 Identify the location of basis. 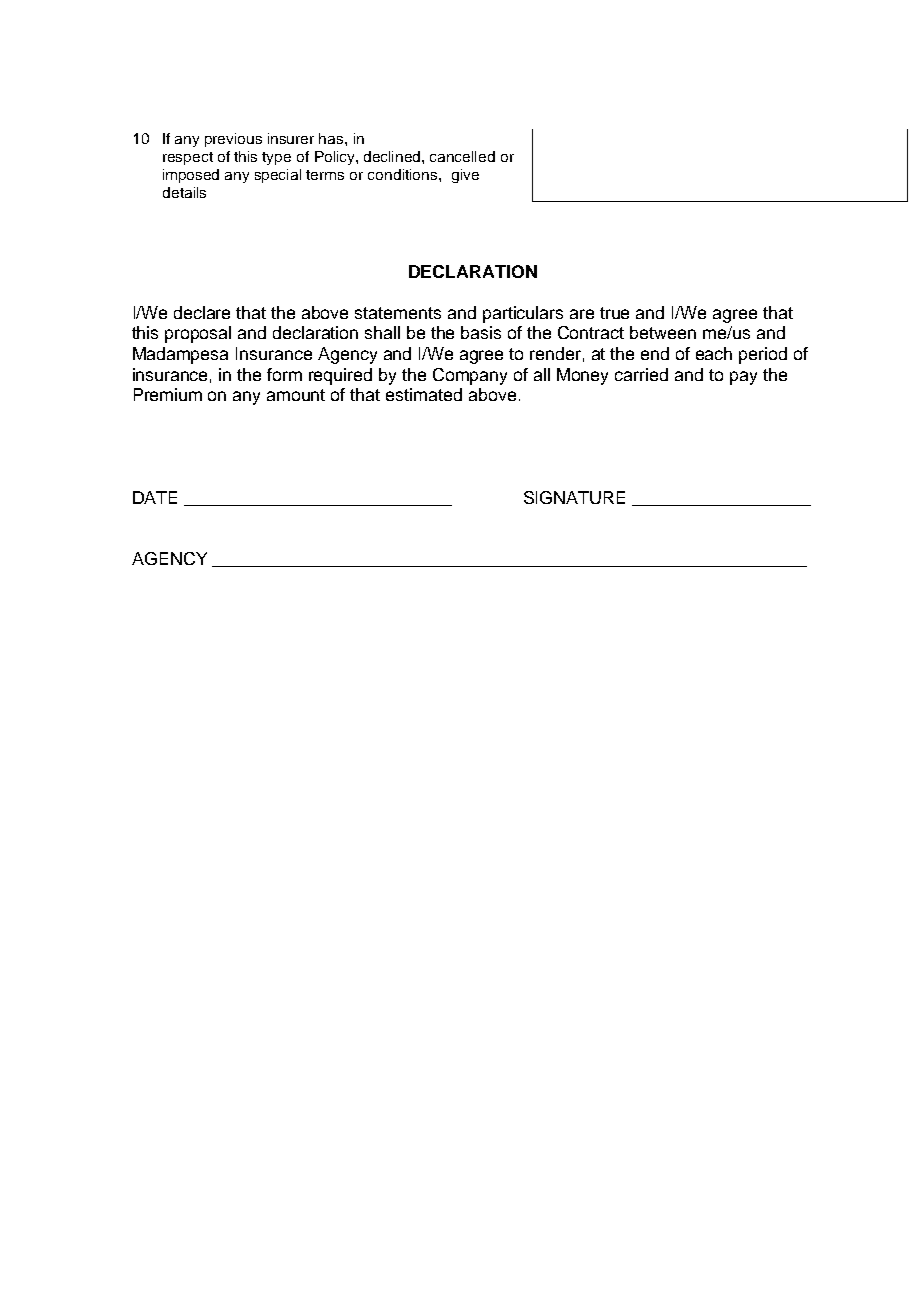
(481, 332).
